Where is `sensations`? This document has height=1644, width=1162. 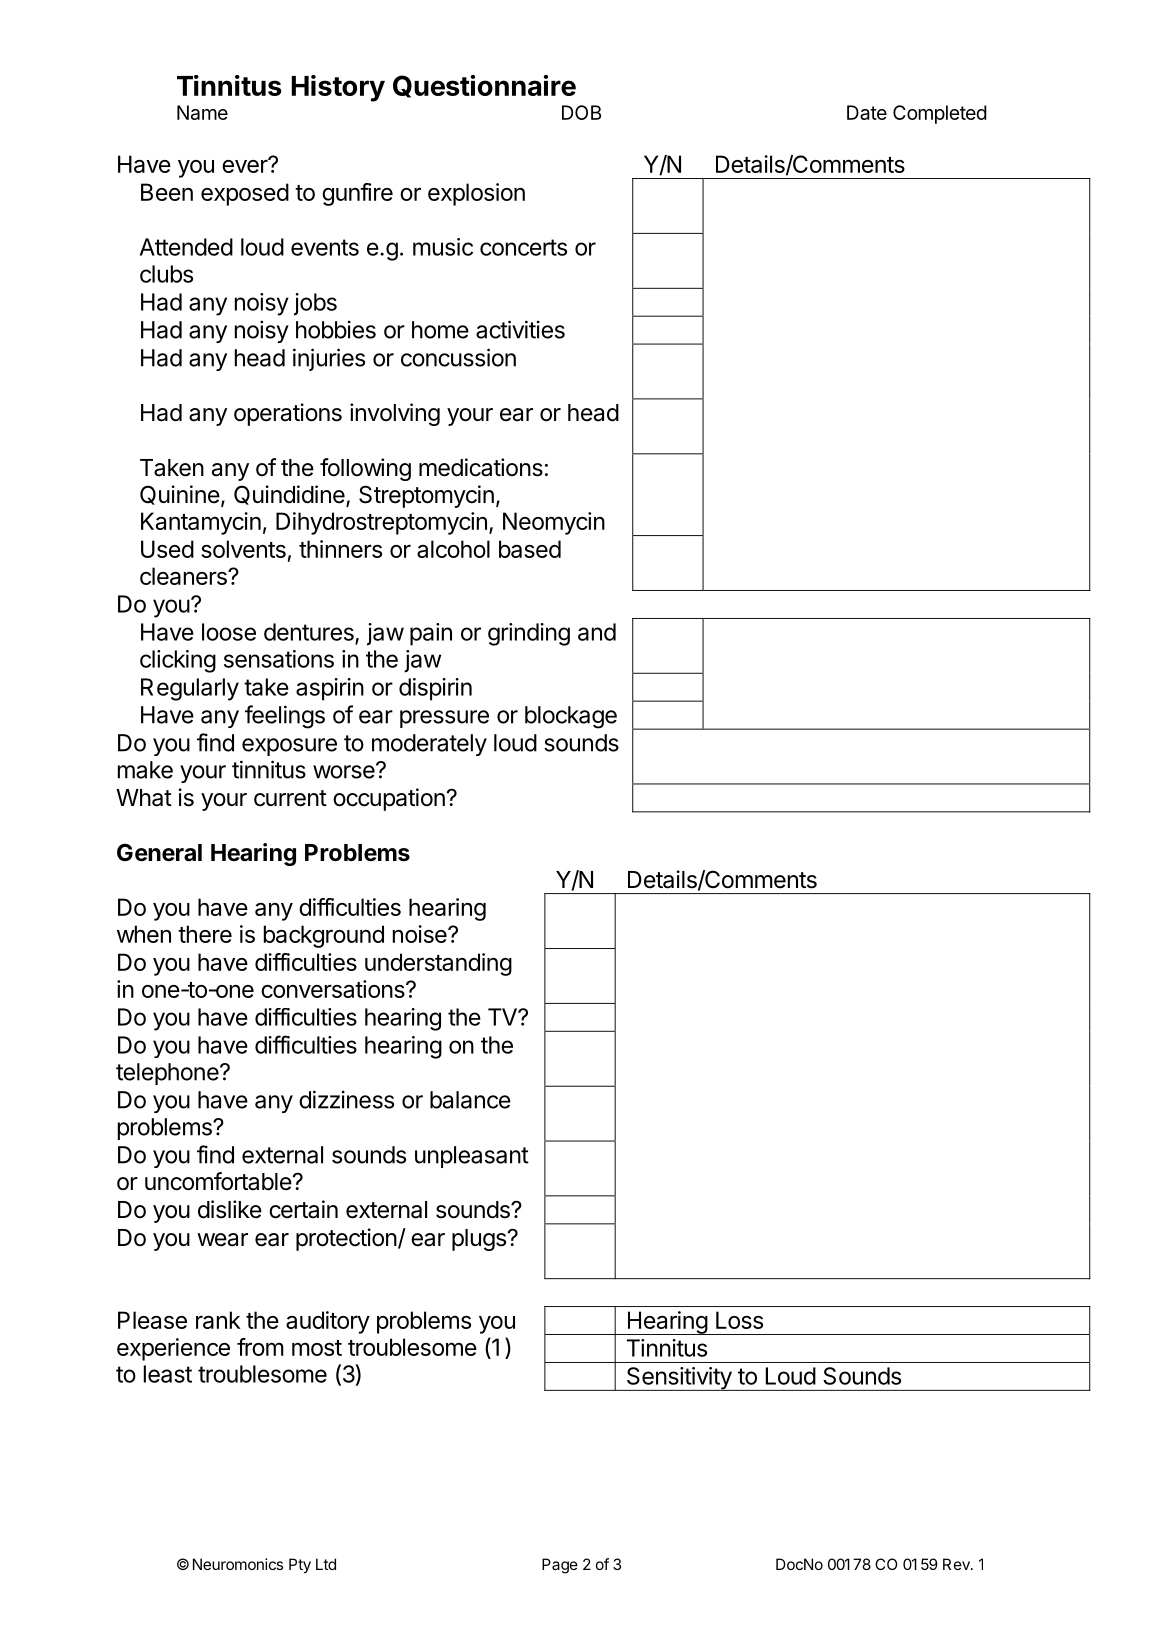
sensations is located at coordinates (279, 659).
